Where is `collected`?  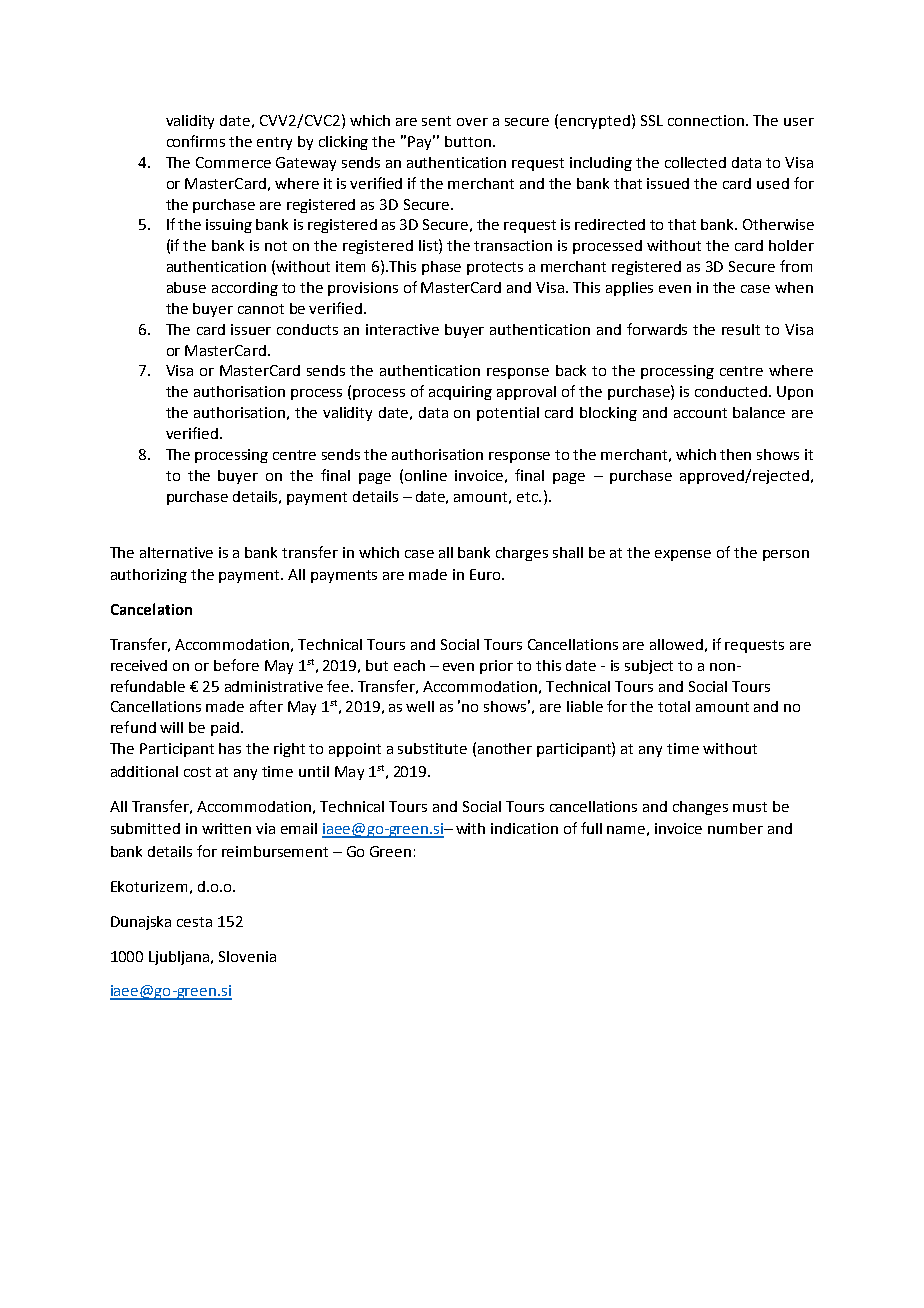
collected is located at coordinates (695, 162).
